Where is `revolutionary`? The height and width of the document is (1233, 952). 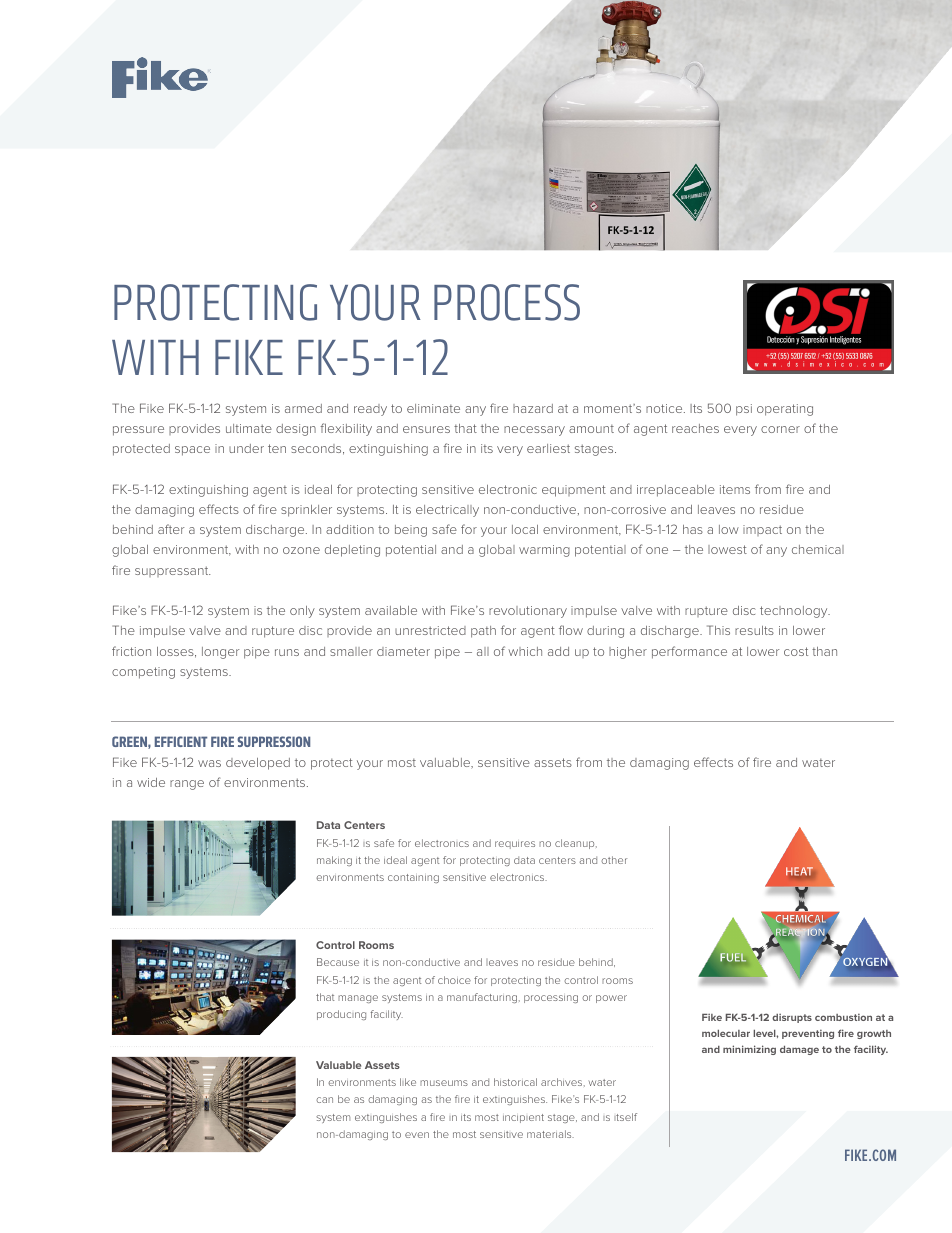
revolutionary is located at coordinates (528, 612).
